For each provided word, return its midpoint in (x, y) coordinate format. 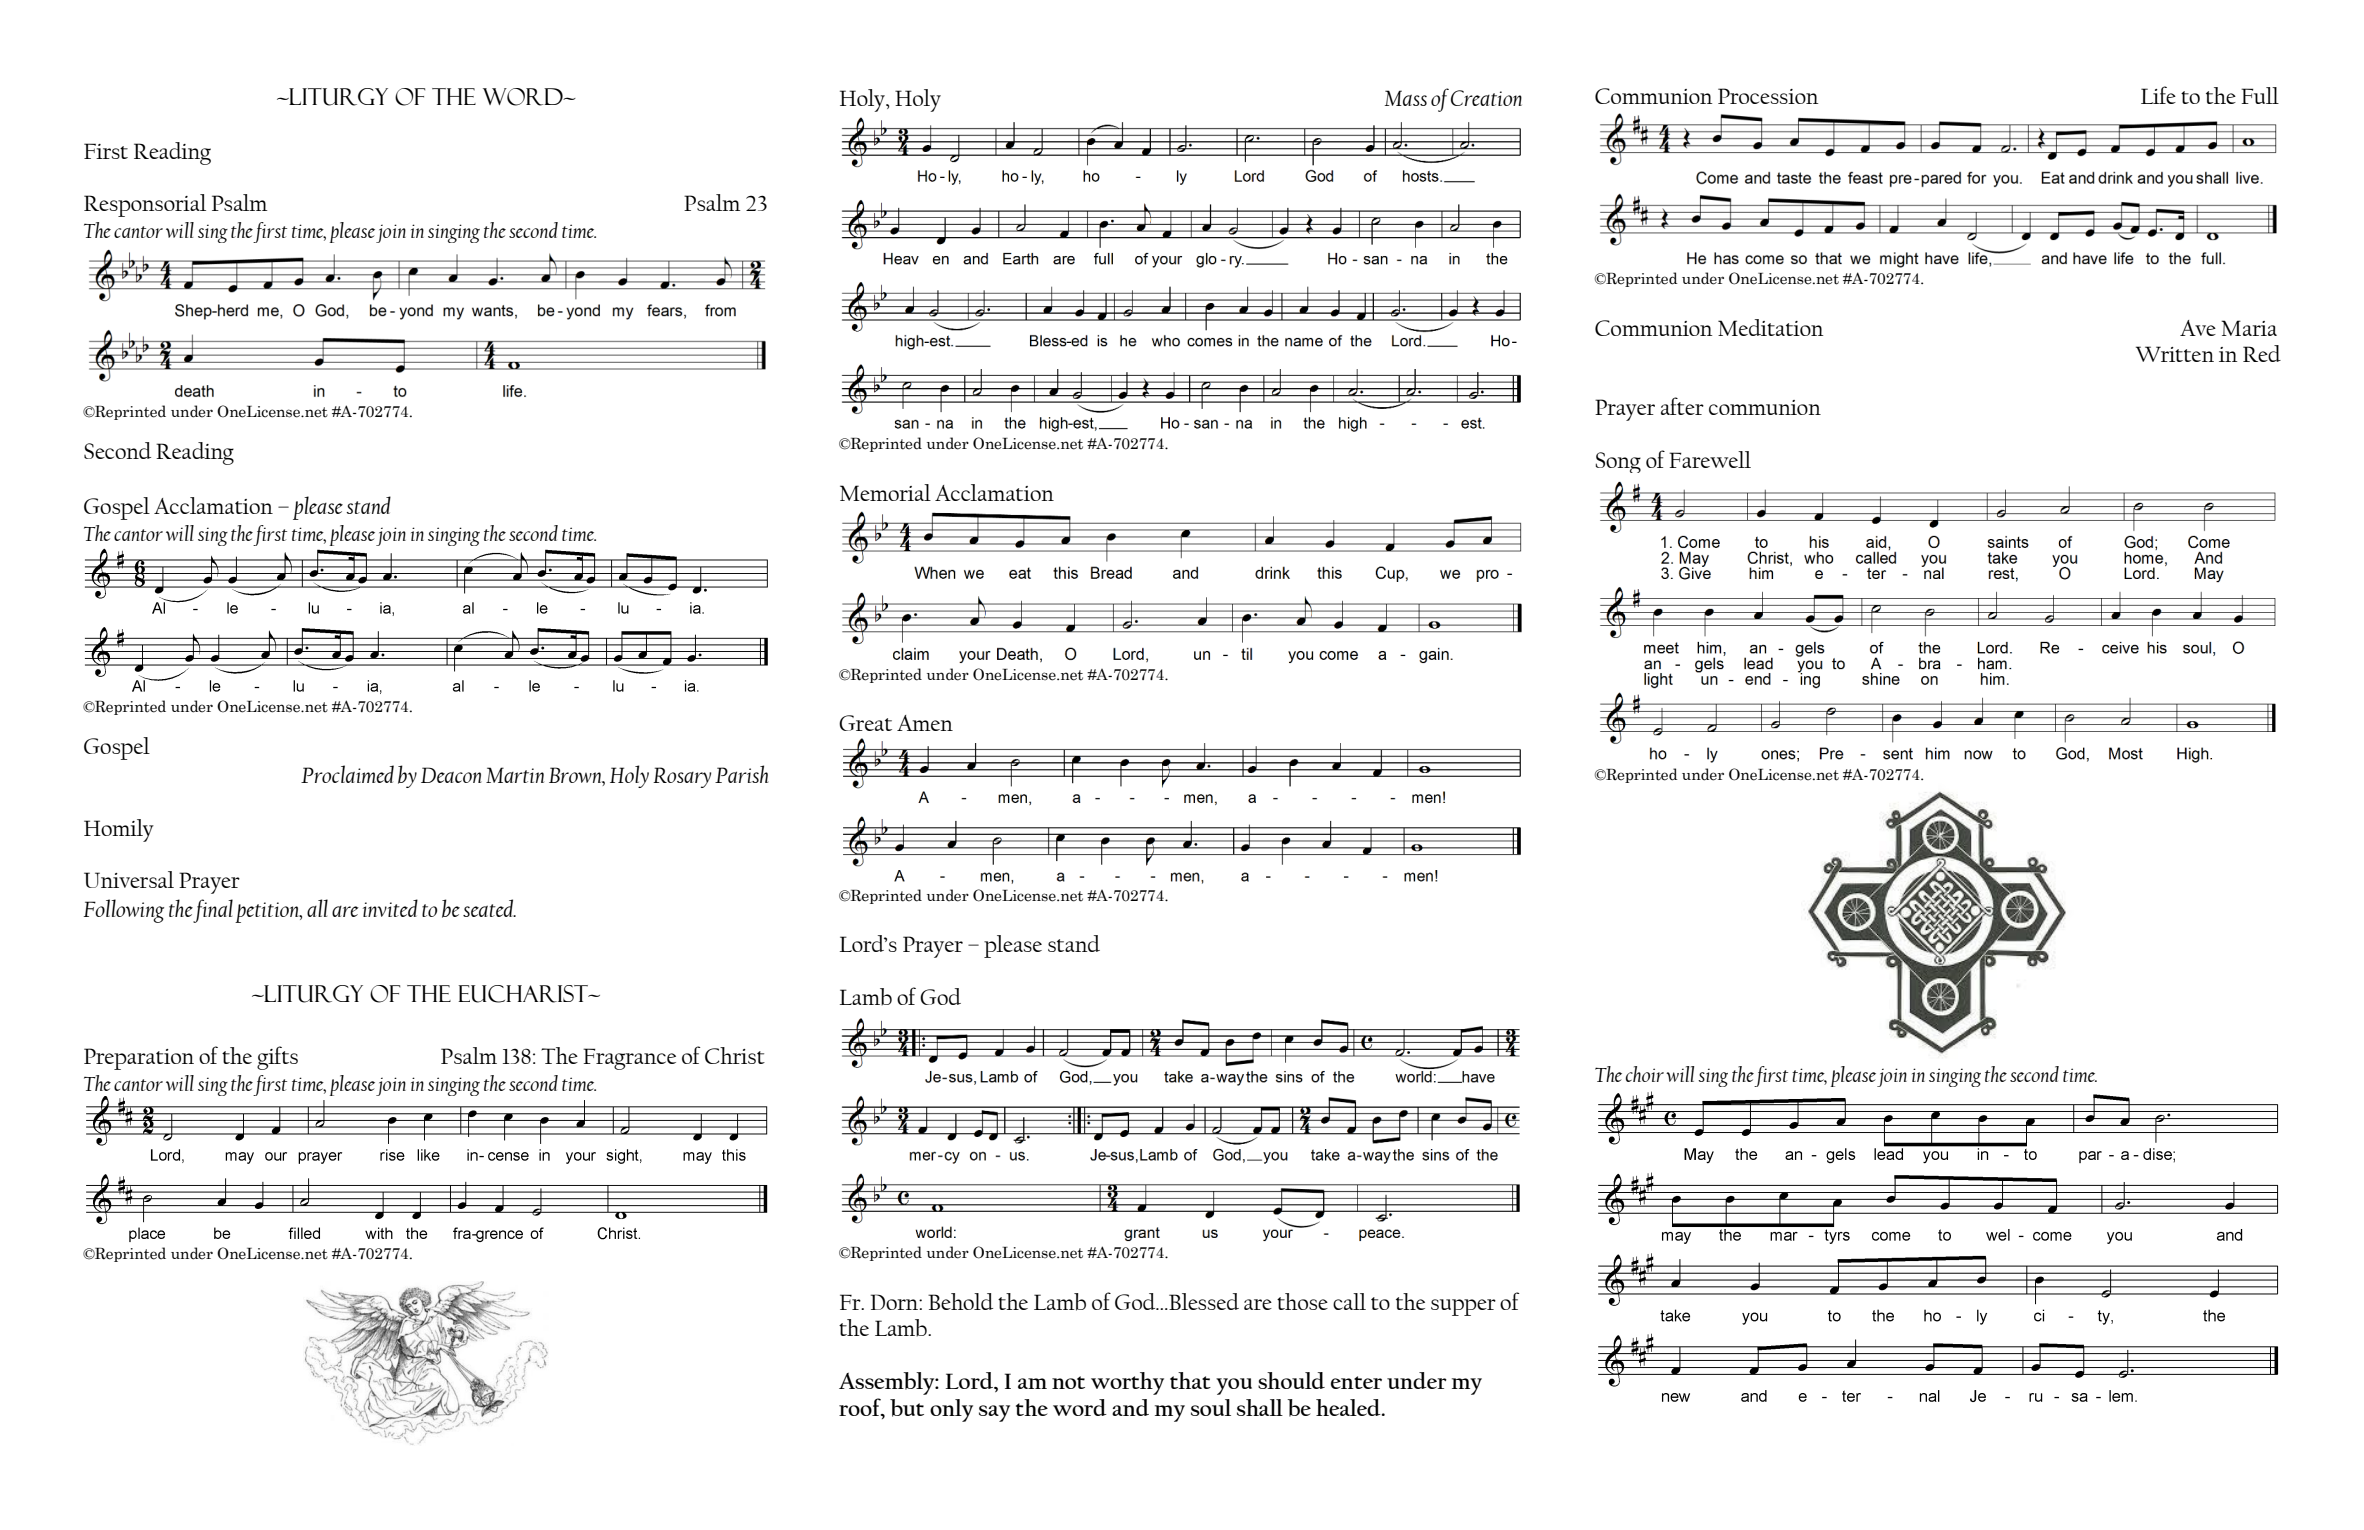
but (907, 1408)
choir (1645, 1074)
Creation (1486, 98)
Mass (1406, 98)
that (1190, 1380)
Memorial (885, 492)
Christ (735, 1055)
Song (1618, 462)
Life (2158, 95)
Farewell (1710, 459)
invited (390, 908)
